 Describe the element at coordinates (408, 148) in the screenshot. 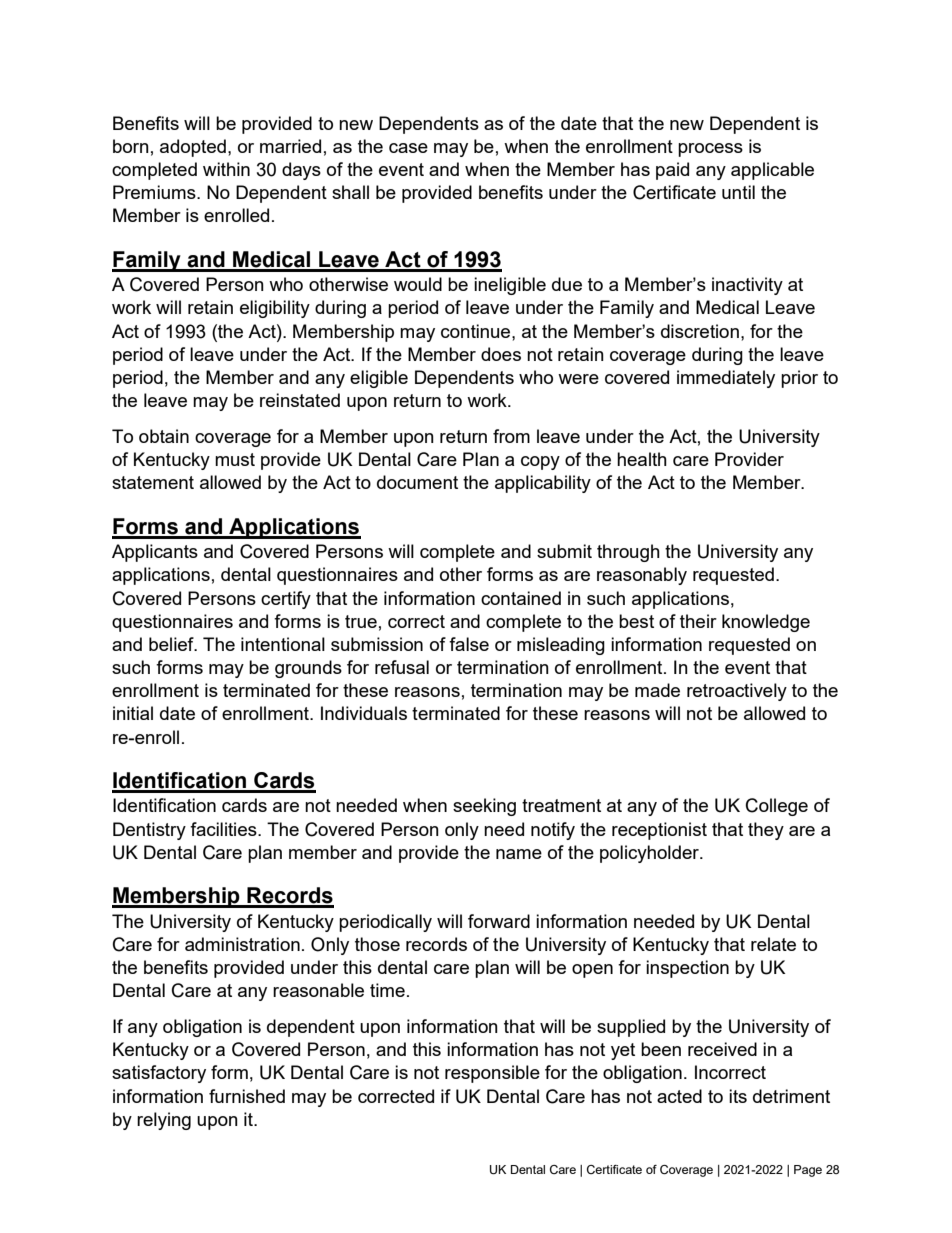

I see `case` at that location.
